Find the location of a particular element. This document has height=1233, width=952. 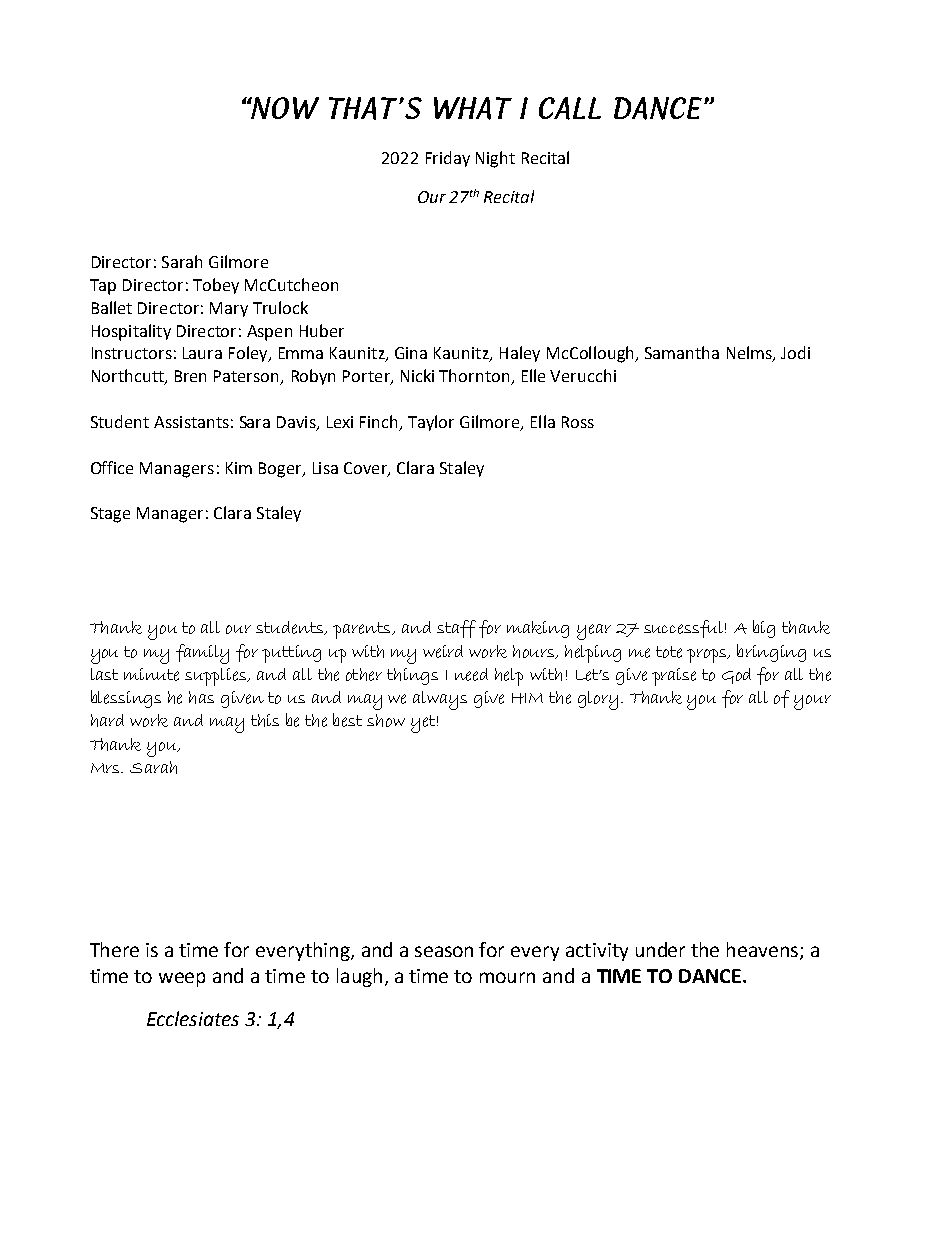

DANCE is located at coordinates (710, 976).
